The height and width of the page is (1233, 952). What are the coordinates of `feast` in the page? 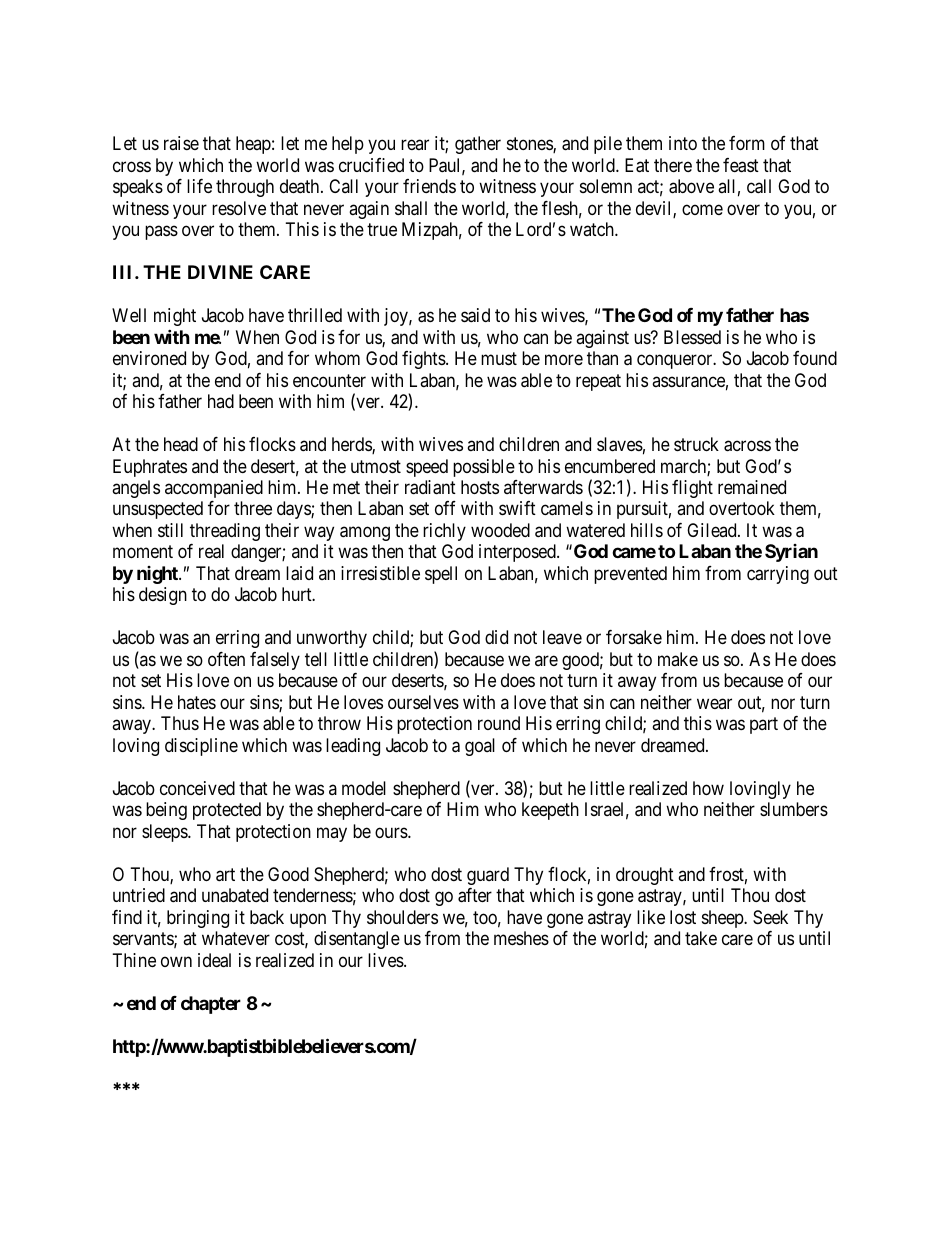 It's located at (741, 165).
